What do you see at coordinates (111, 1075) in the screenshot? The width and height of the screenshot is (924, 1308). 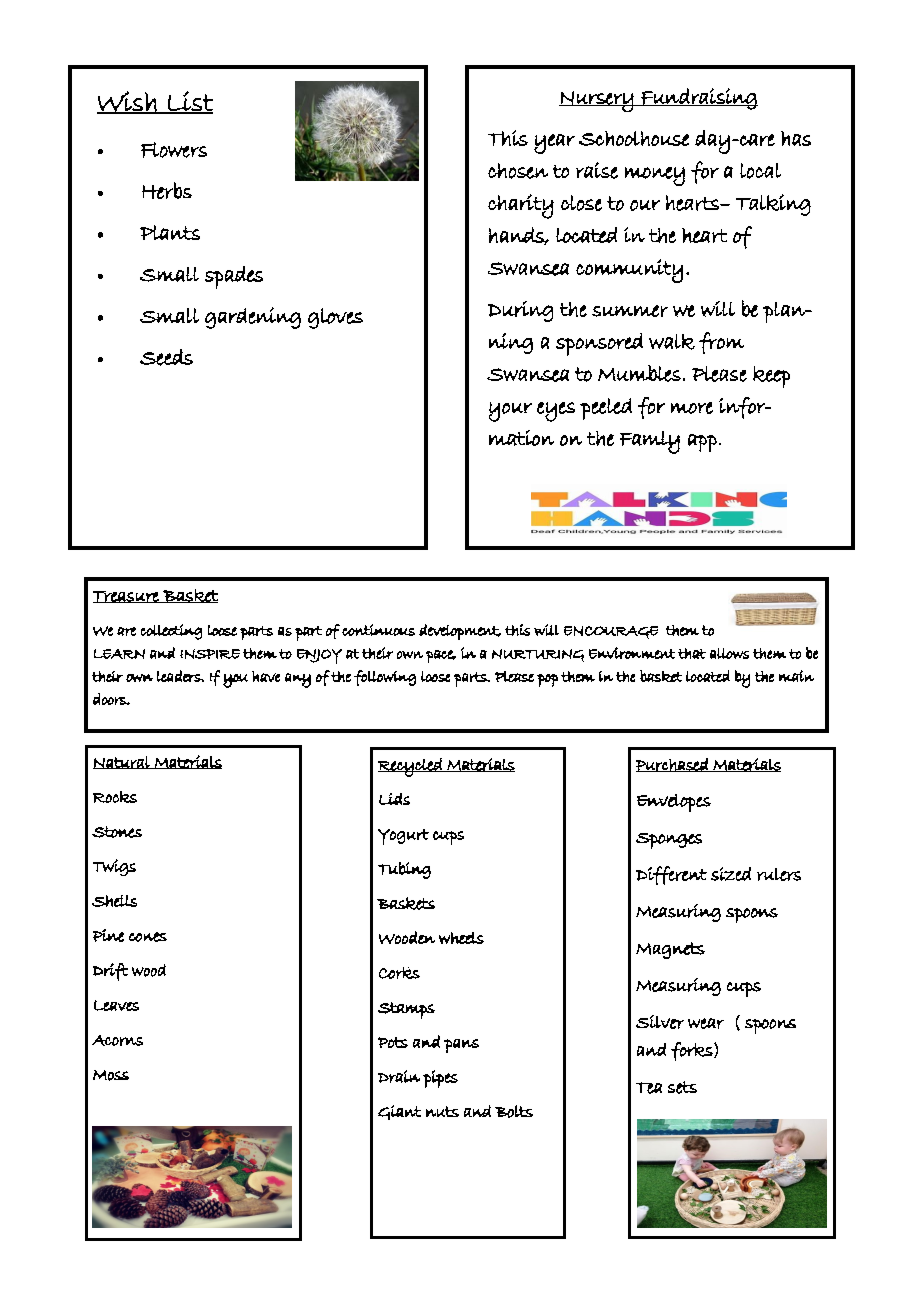 I see `Moss` at bounding box center [111, 1075].
